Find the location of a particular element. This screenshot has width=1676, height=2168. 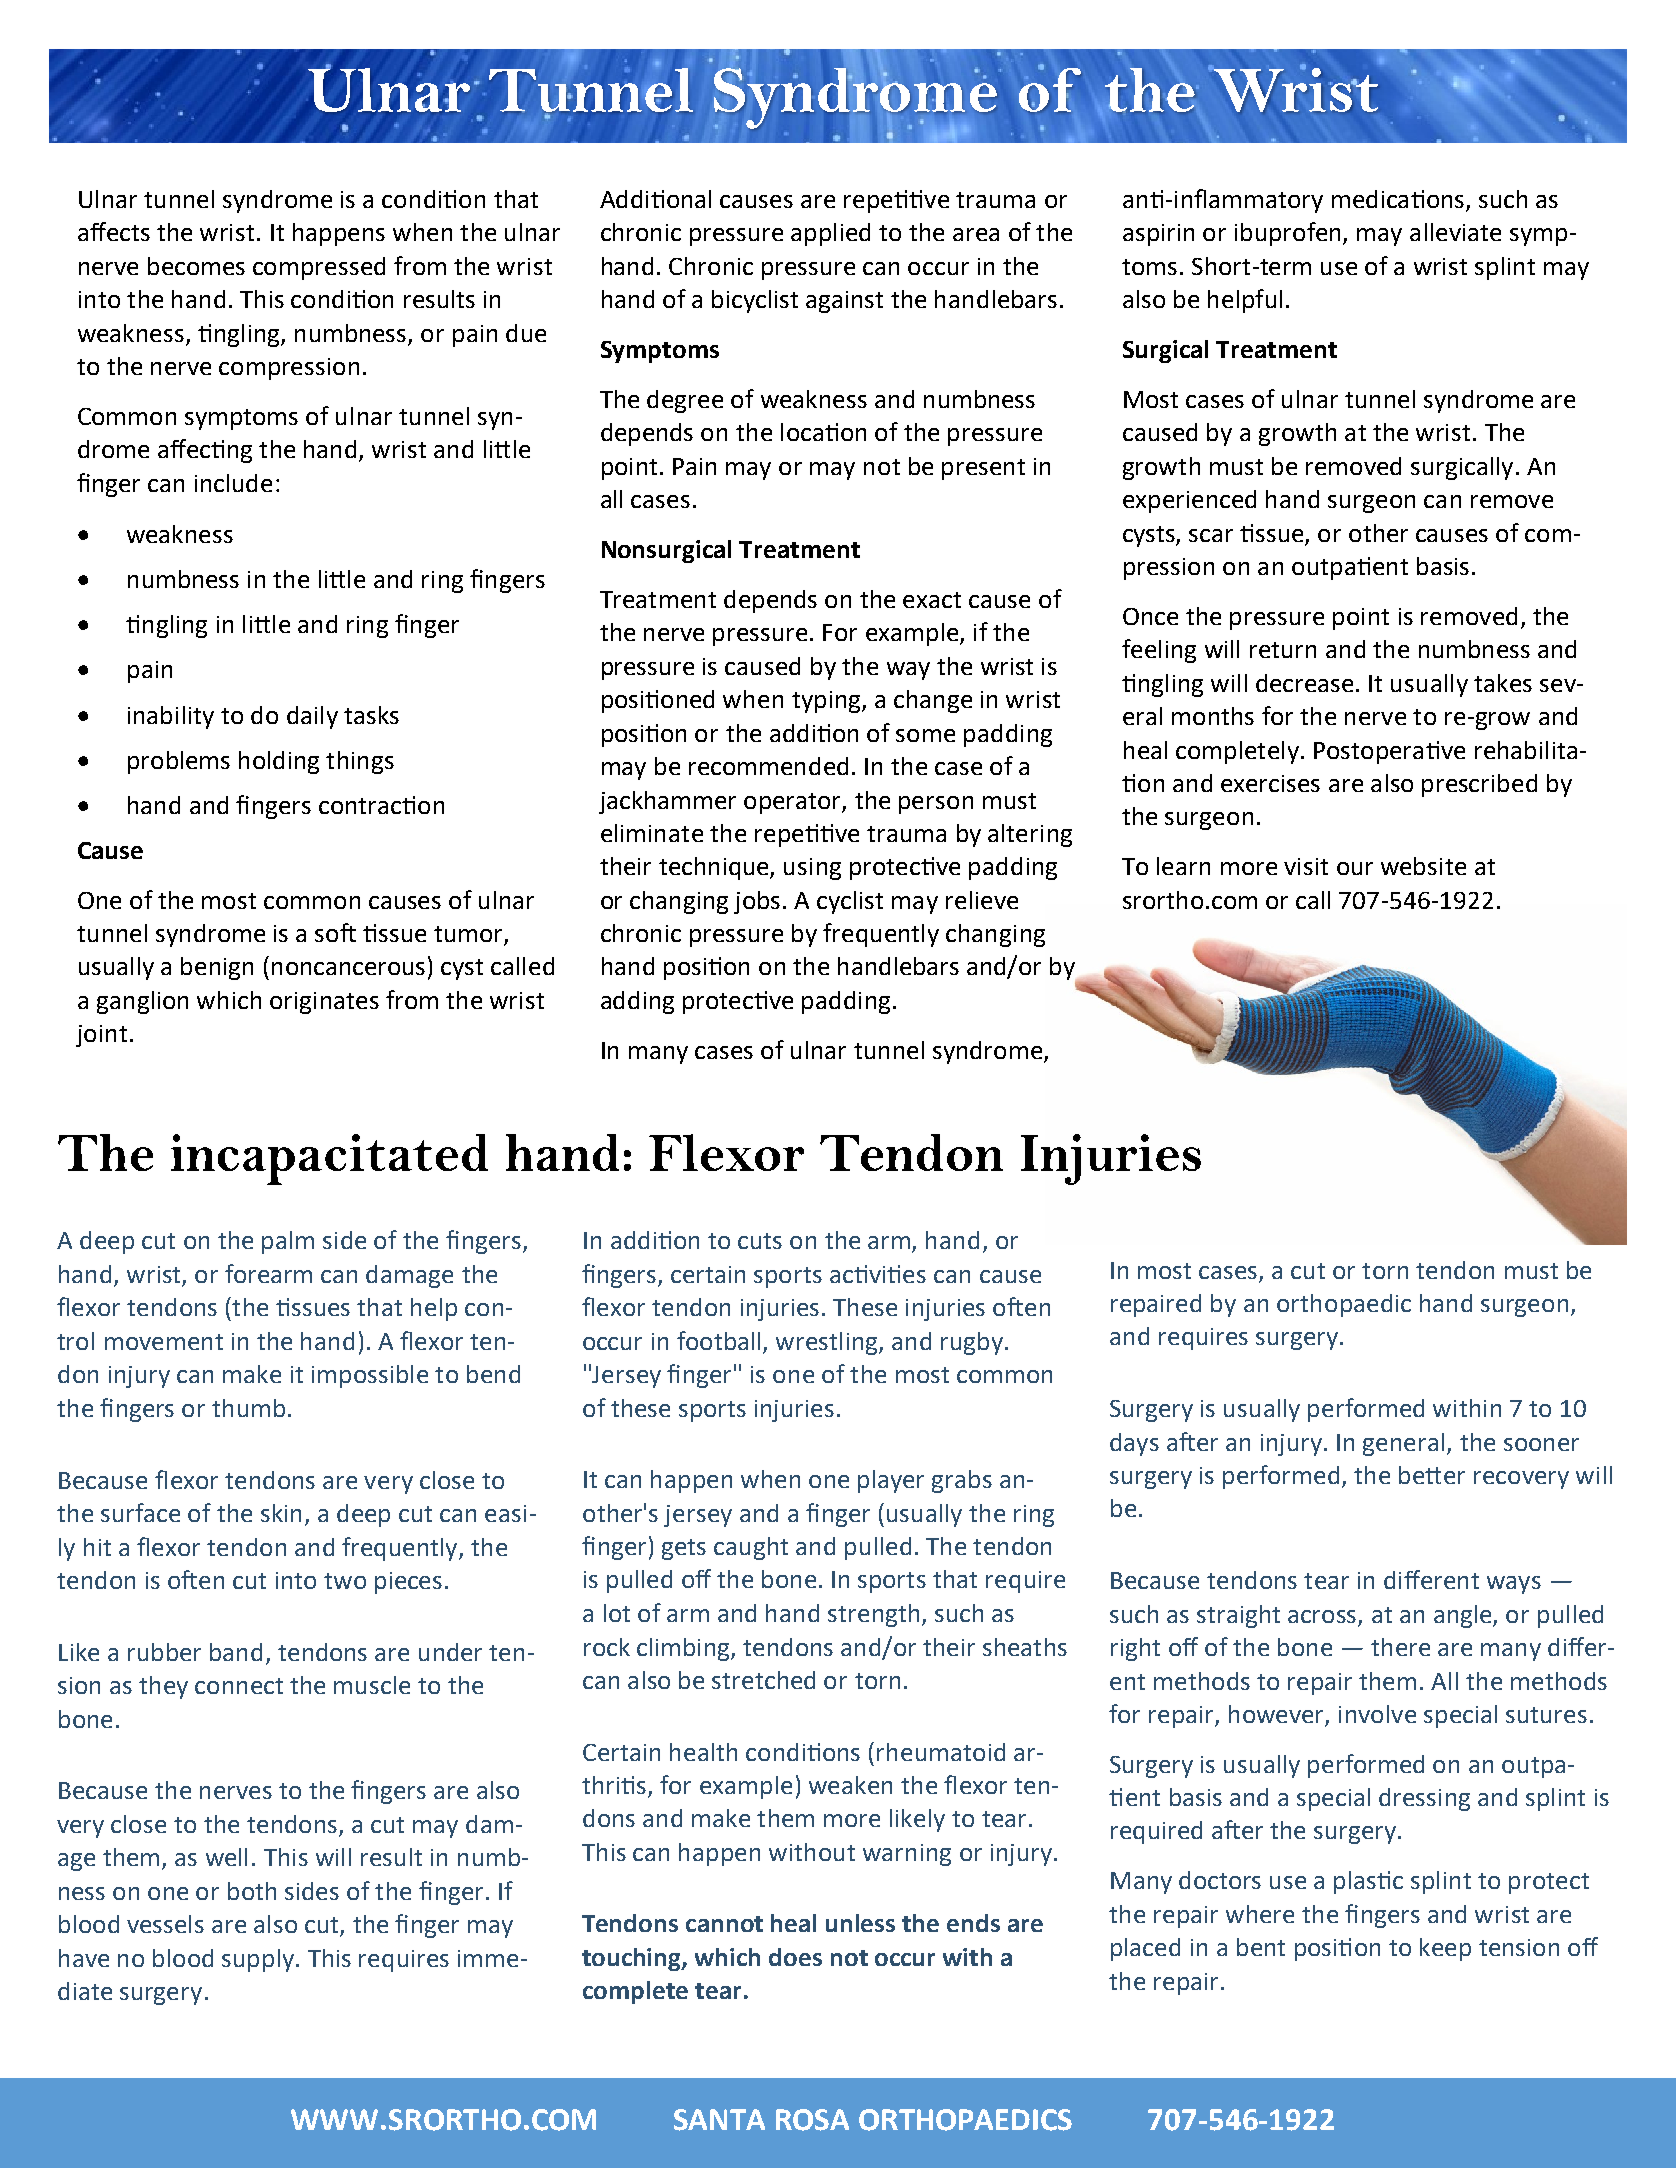

supply is located at coordinates (258, 1960).
